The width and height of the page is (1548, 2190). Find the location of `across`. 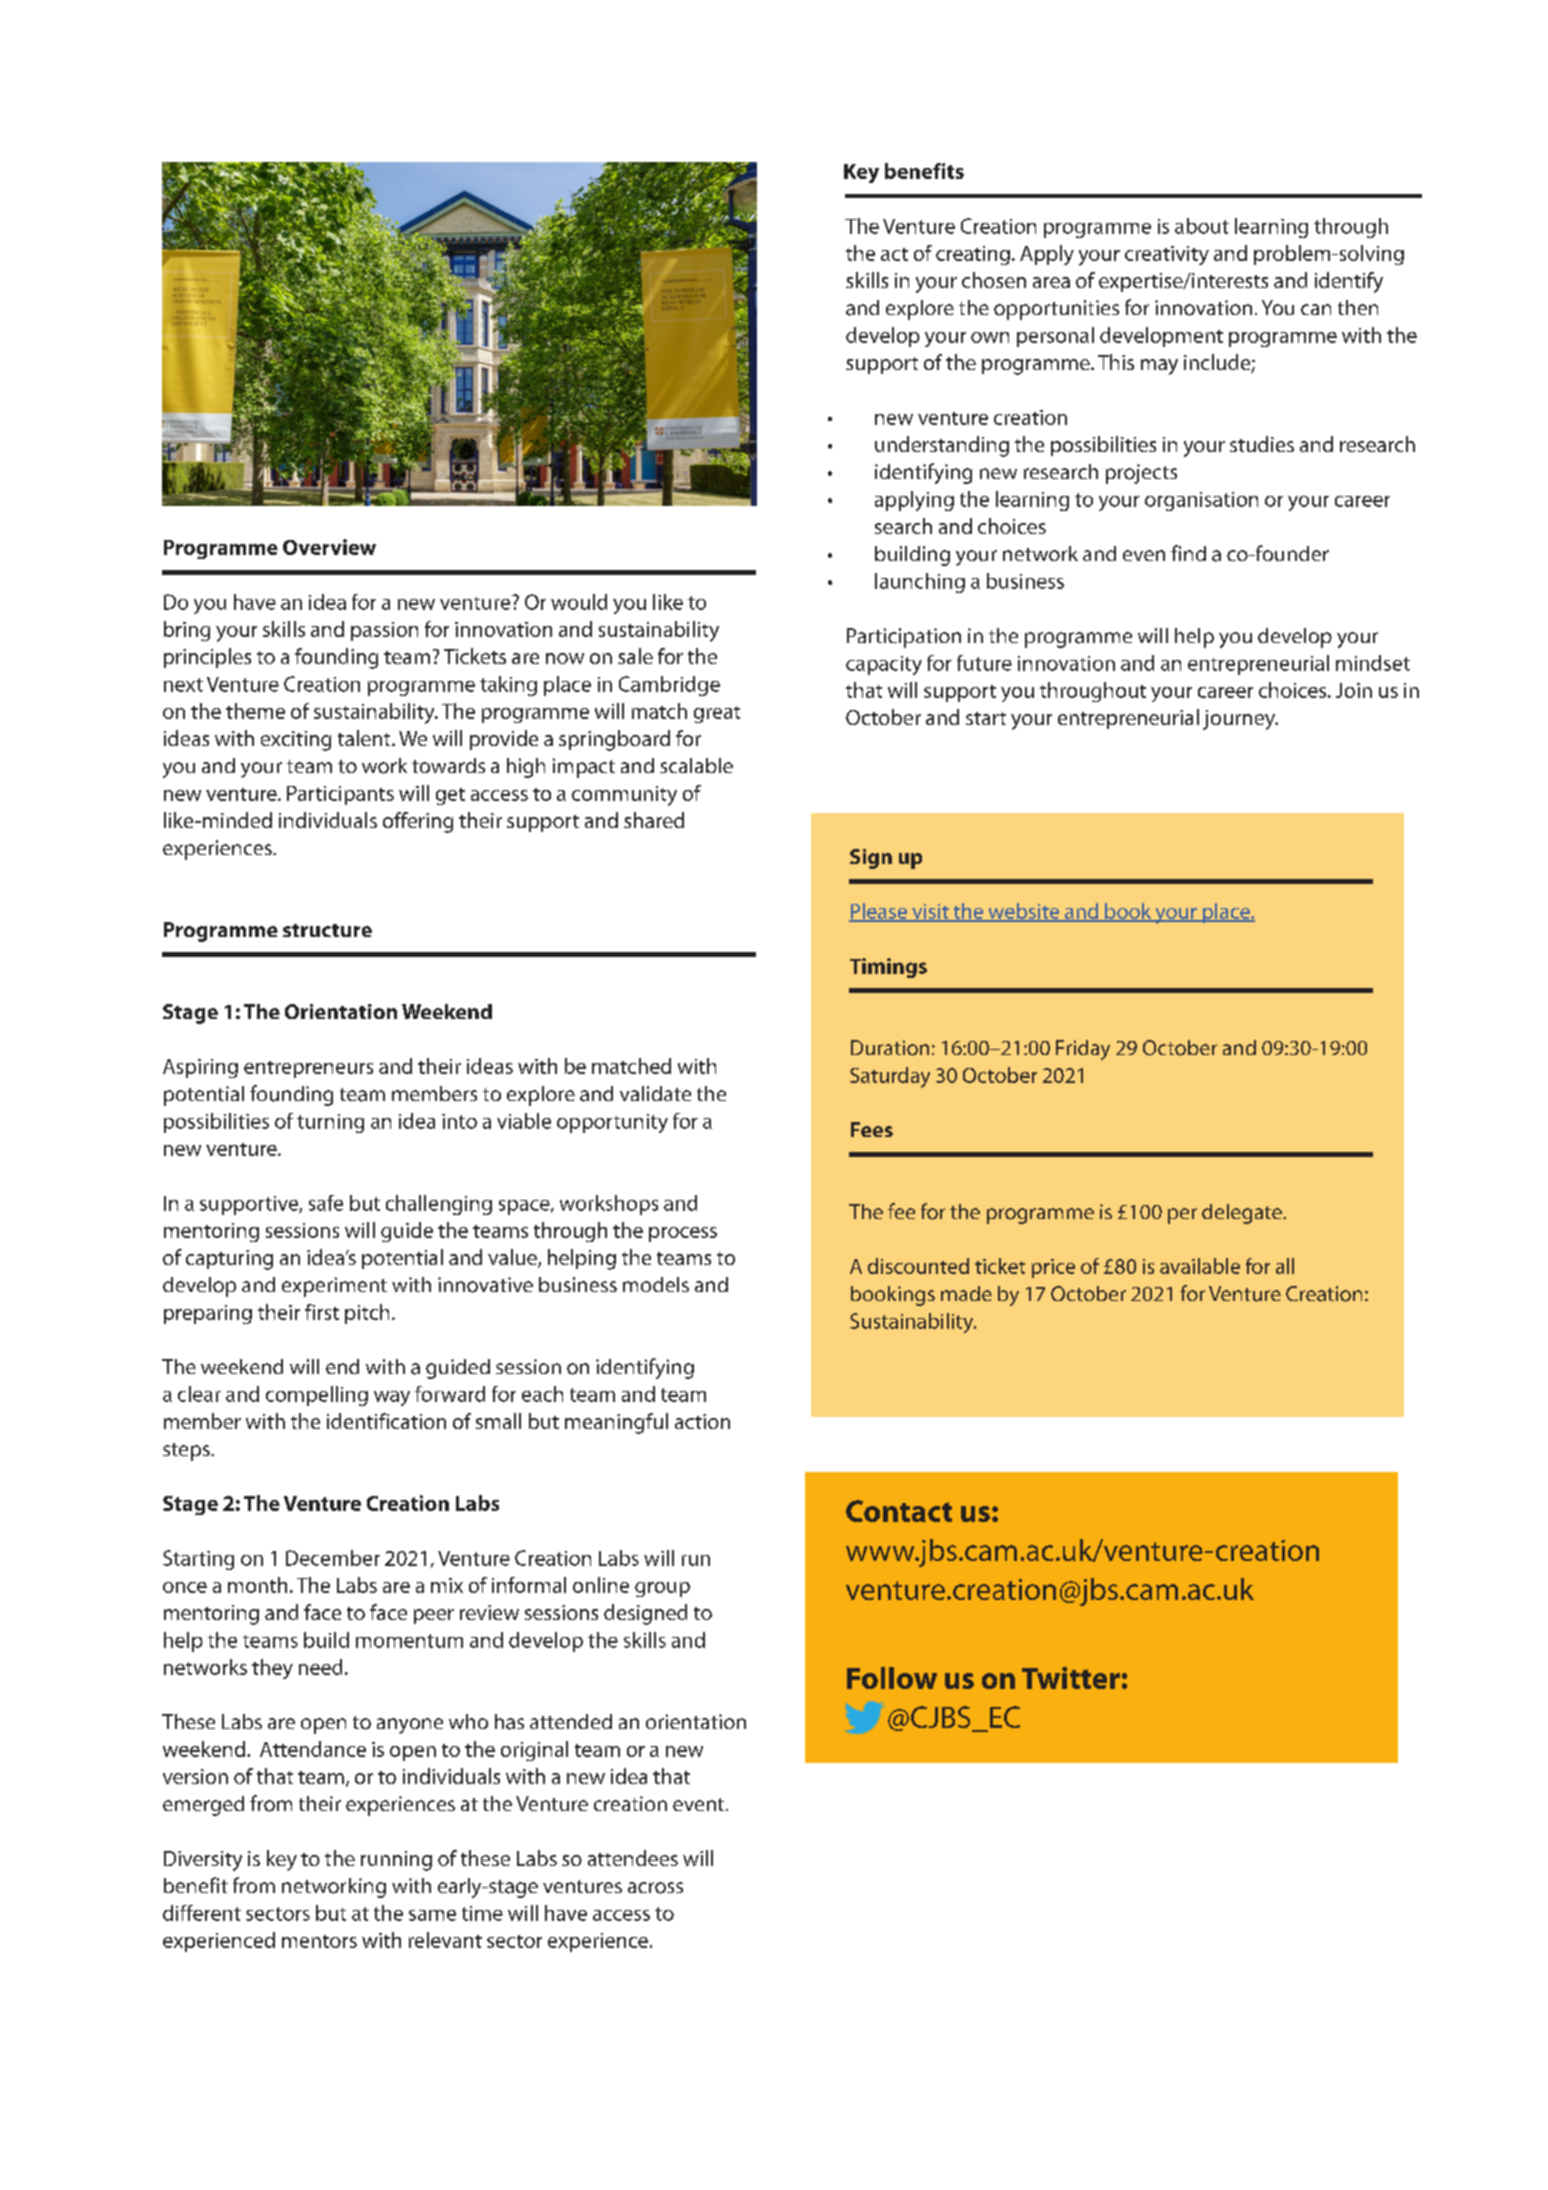

across is located at coordinates (655, 1888).
